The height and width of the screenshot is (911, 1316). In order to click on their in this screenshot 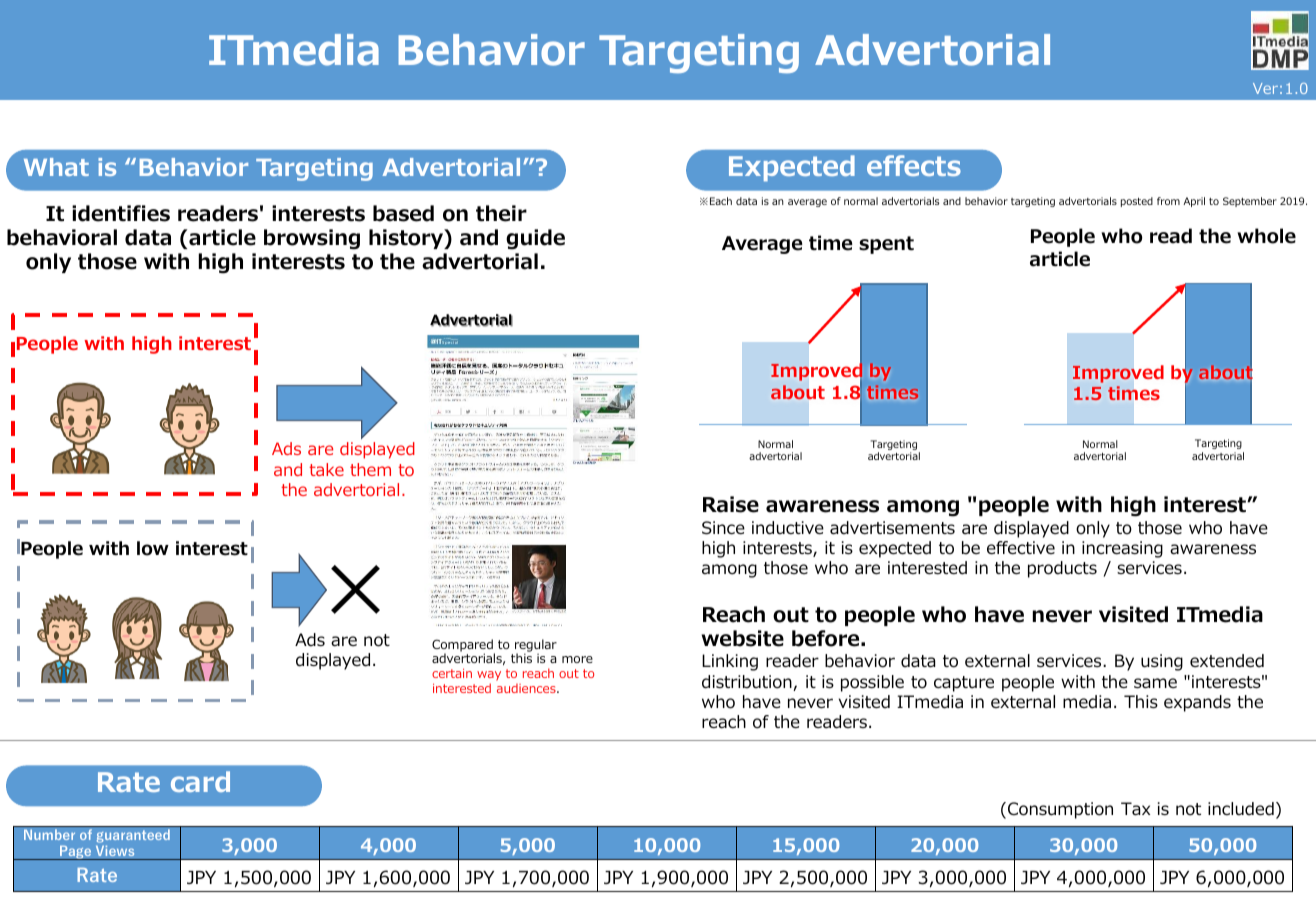, I will do `click(501, 213)`.
